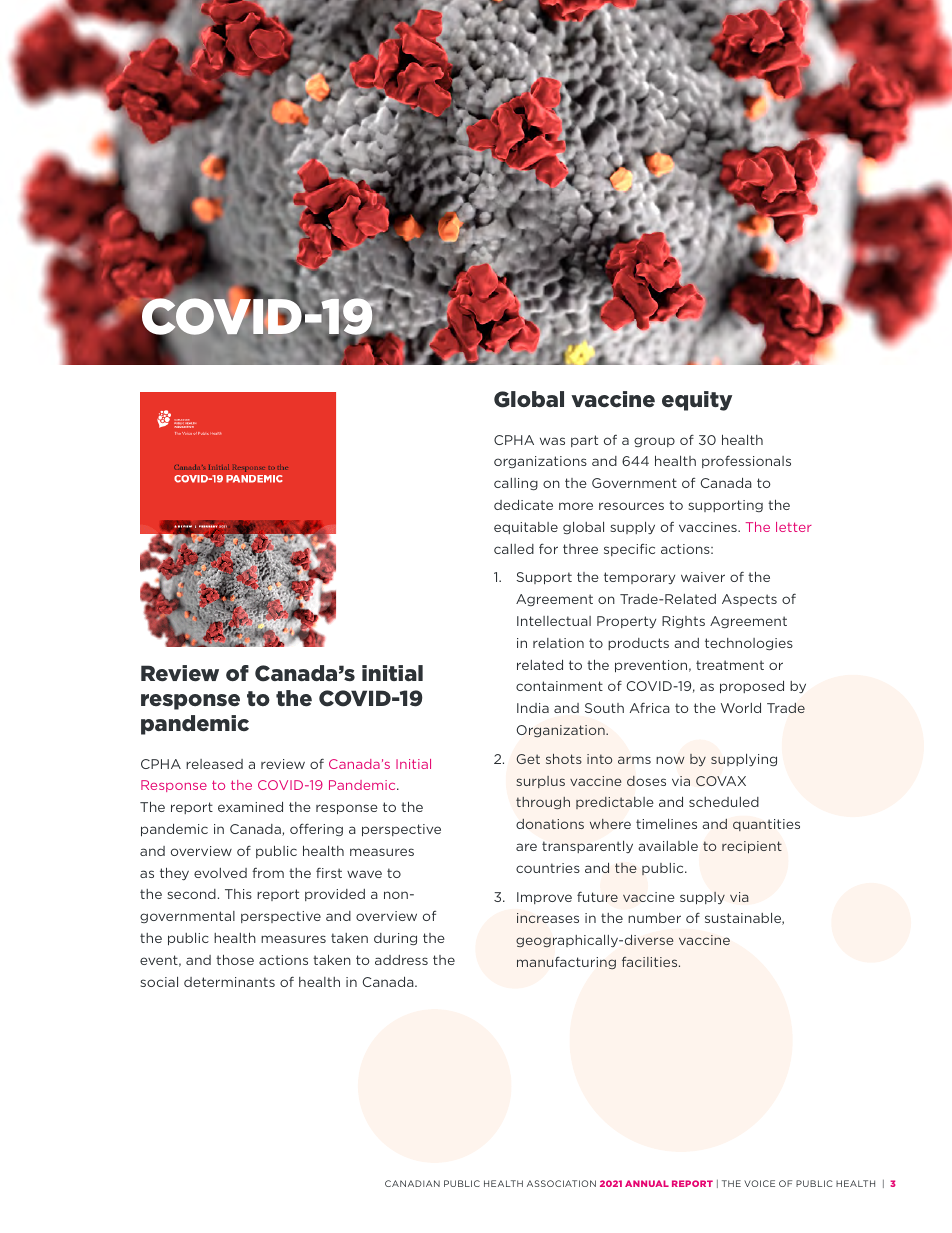  I want to click on surplus, so click(541, 782).
